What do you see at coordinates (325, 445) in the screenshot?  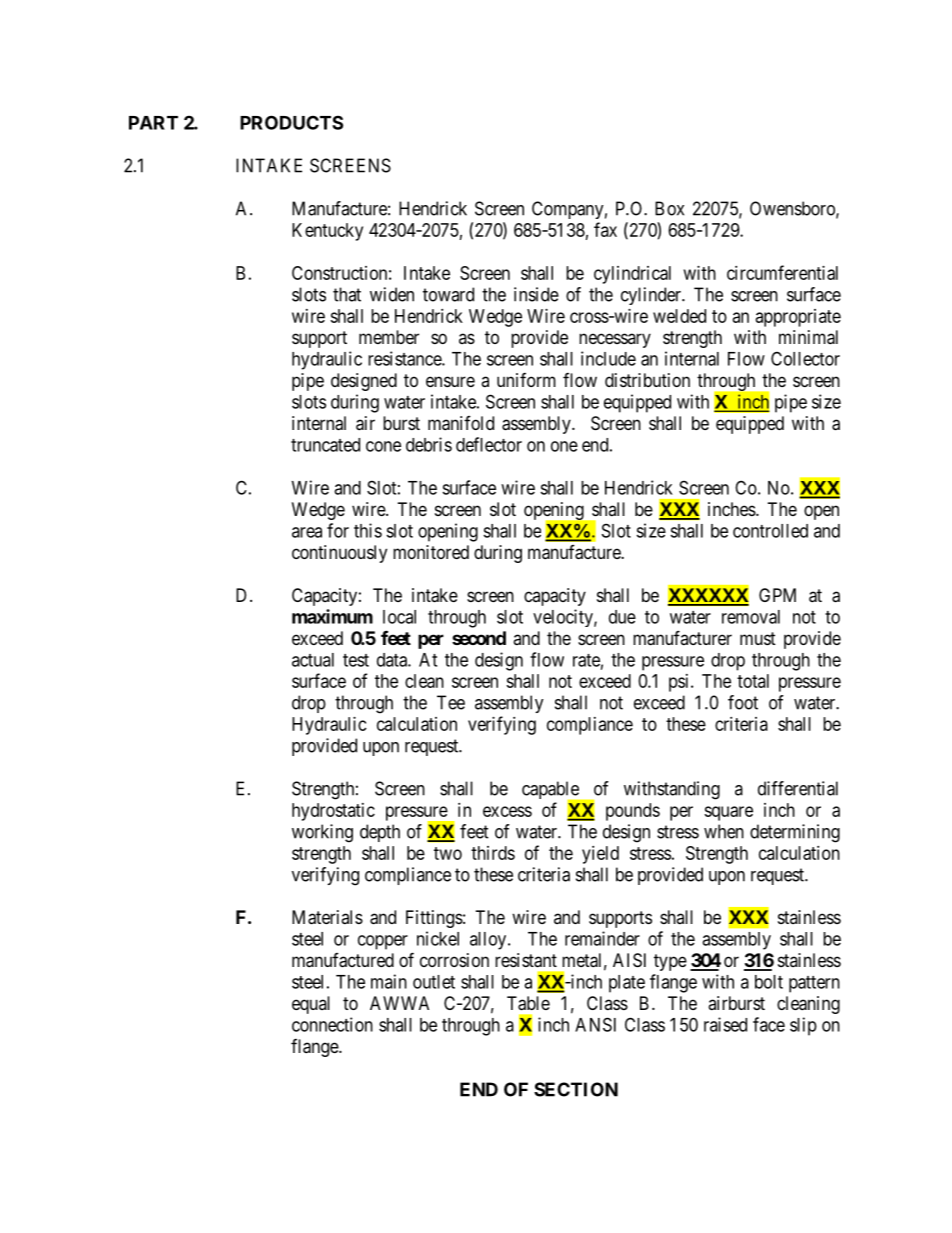 I see `truncated` at bounding box center [325, 445].
